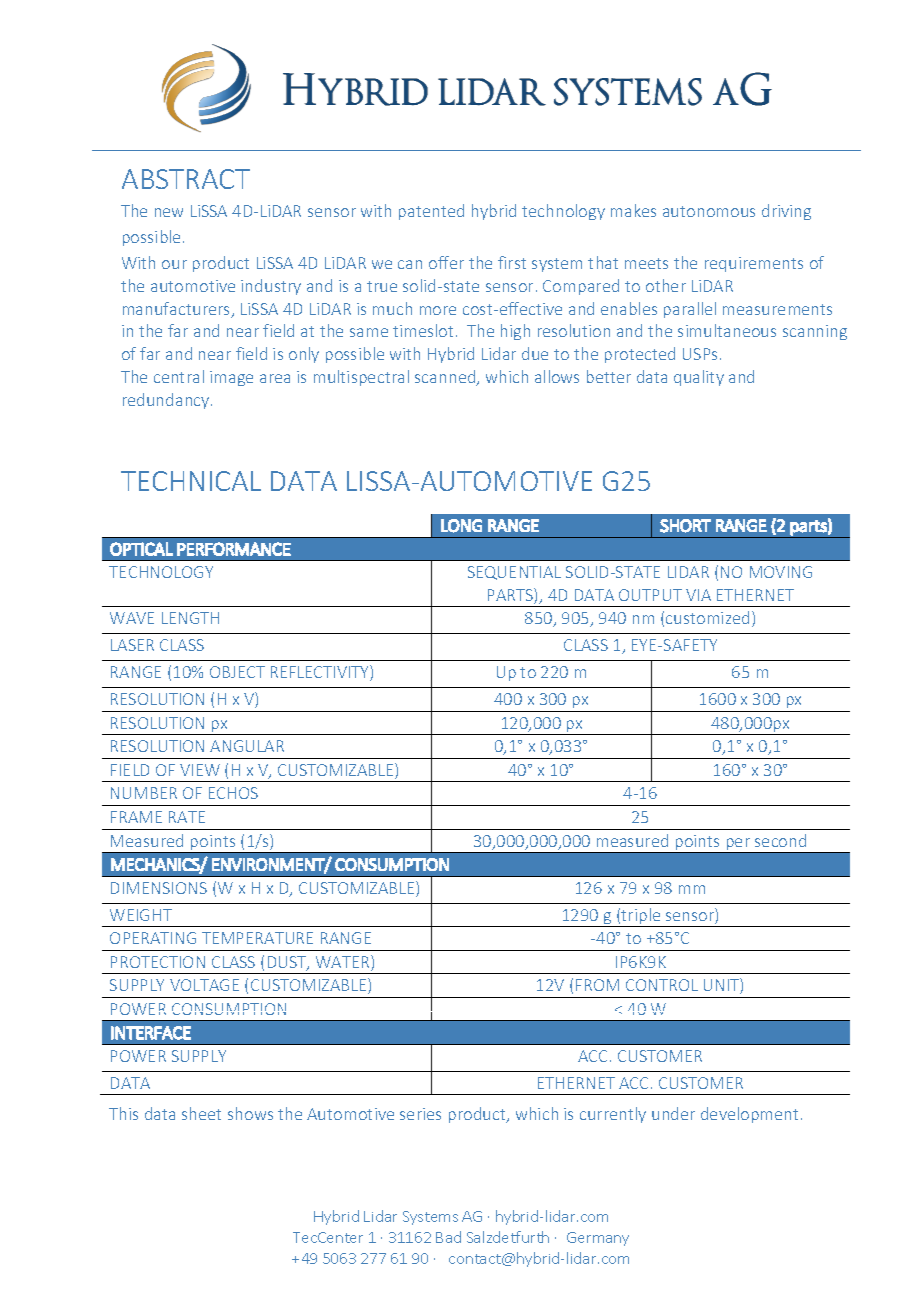 This screenshot has width=924, height=1308. What do you see at coordinates (190, 618) in the screenshot?
I see `LENGTH` at bounding box center [190, 618].
